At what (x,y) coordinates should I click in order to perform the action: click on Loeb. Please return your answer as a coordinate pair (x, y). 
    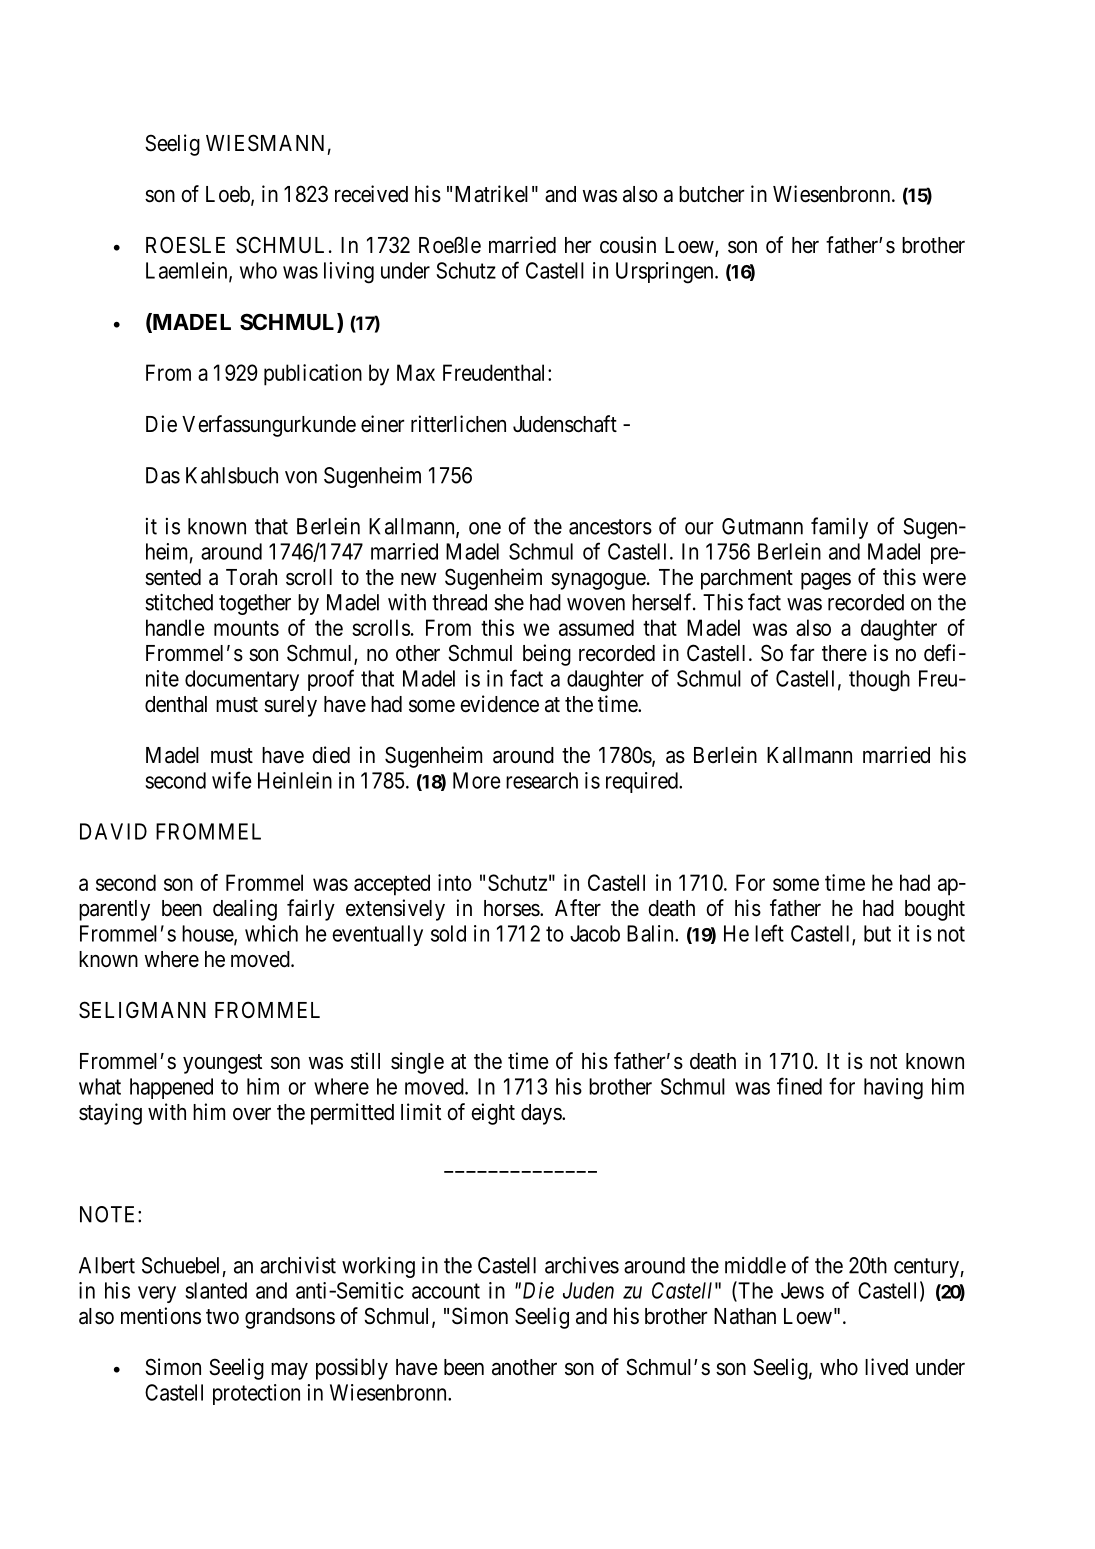
    Looking at the image, I should click on (229, 195).
